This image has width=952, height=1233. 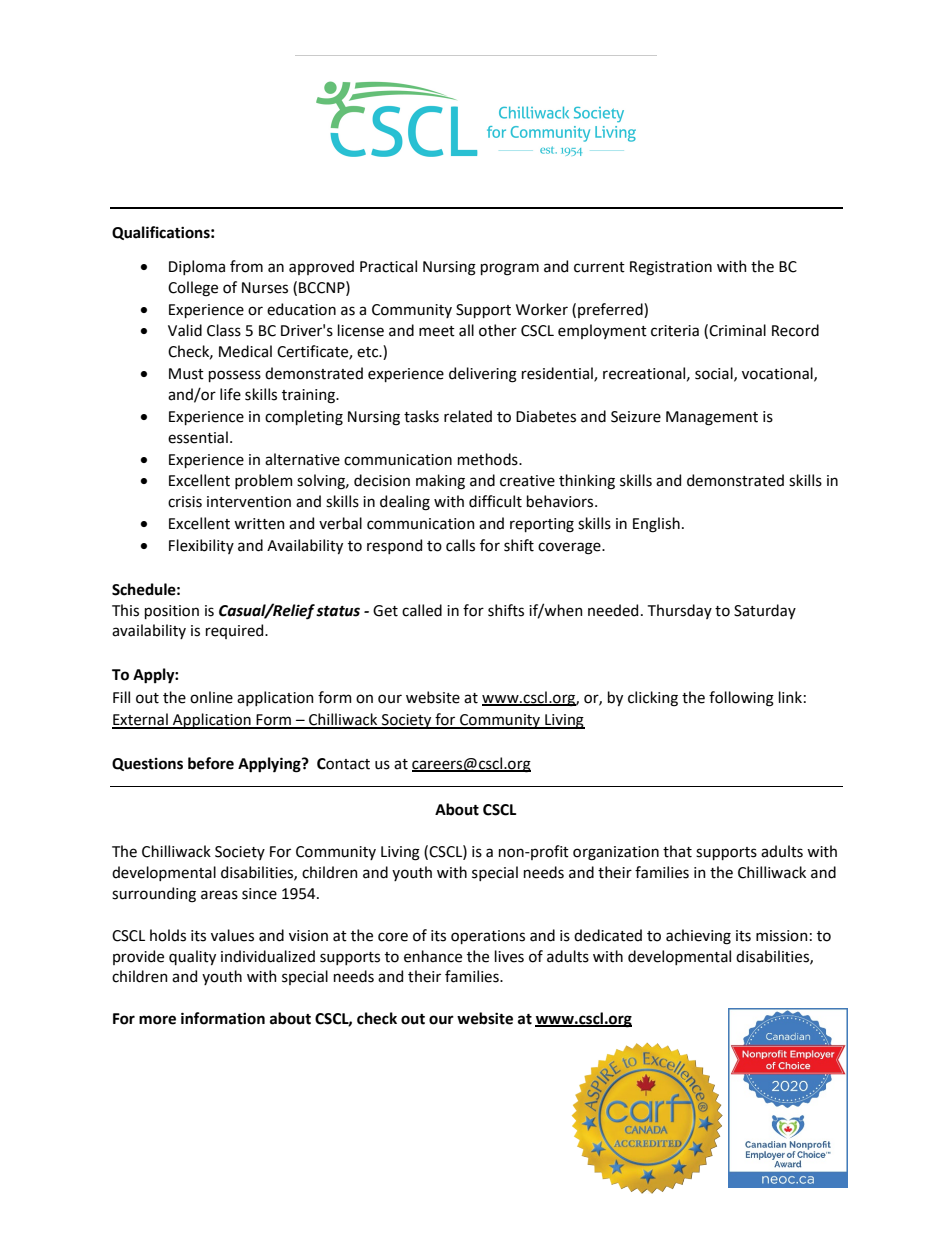 I want to click on program, so click(x=510, y=269).
